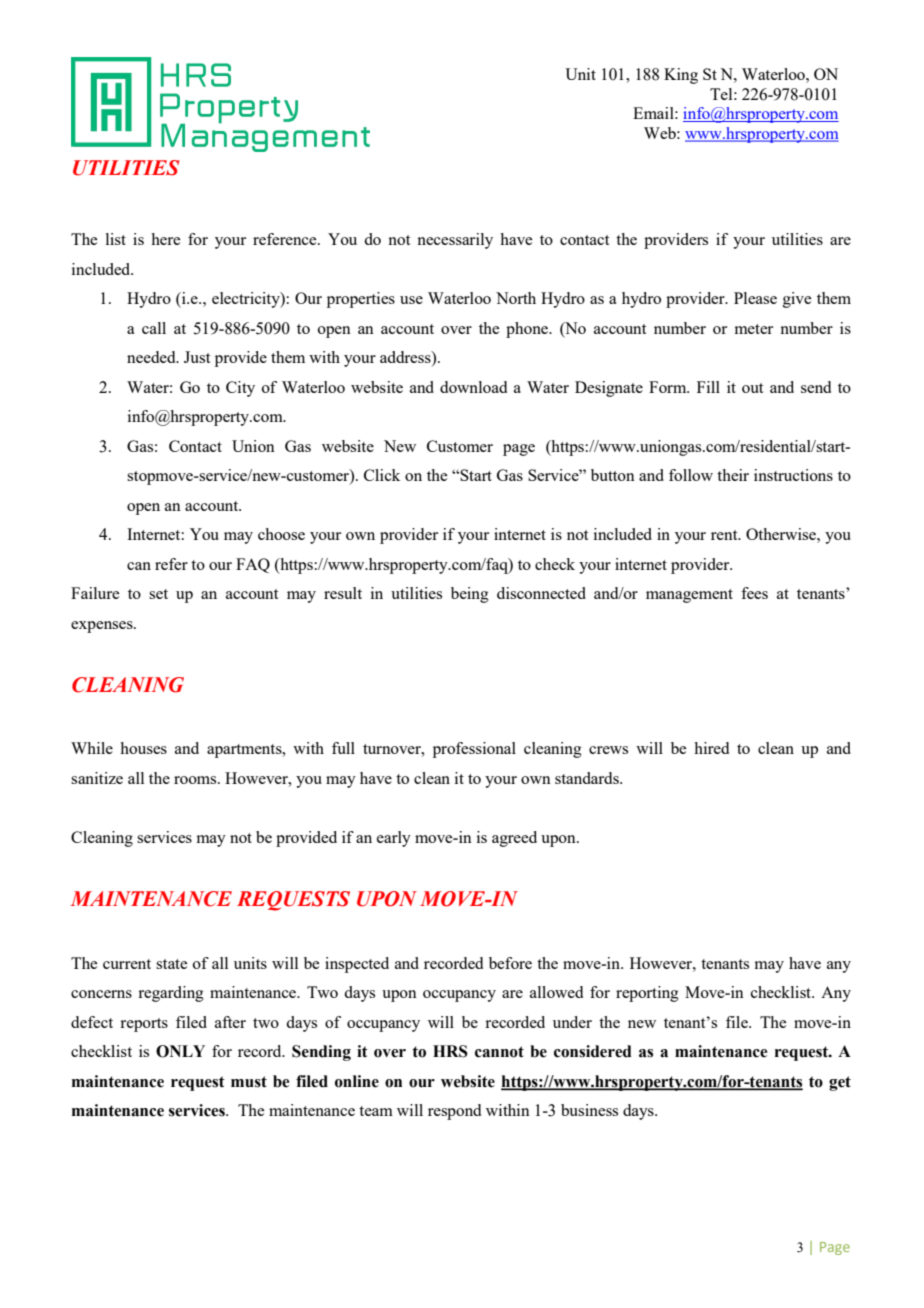  I want to click on here, so click(165, 239).
